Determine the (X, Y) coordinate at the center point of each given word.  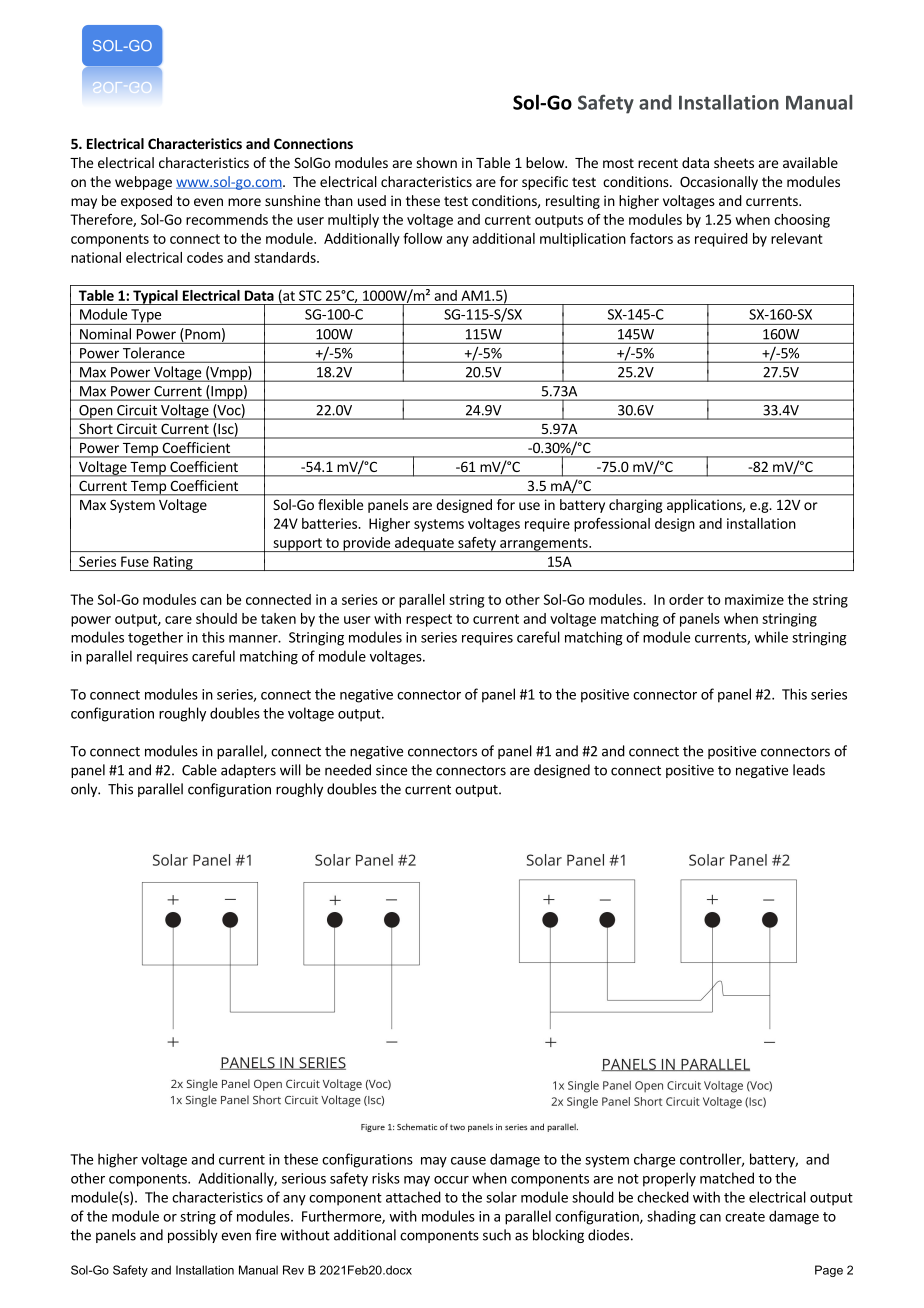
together (155, 638)
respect (429, 620)
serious (304, 1178)
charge (654, 1160)
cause (468, 1161)
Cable (199, 770)
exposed (146, 202)
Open (95, 412)
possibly (193, 1236)
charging (636, 506)
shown (436, 162)
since (391, 770)
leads (809, 770)
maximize (754, 599)
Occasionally (719, 183)
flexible (340, 504)
